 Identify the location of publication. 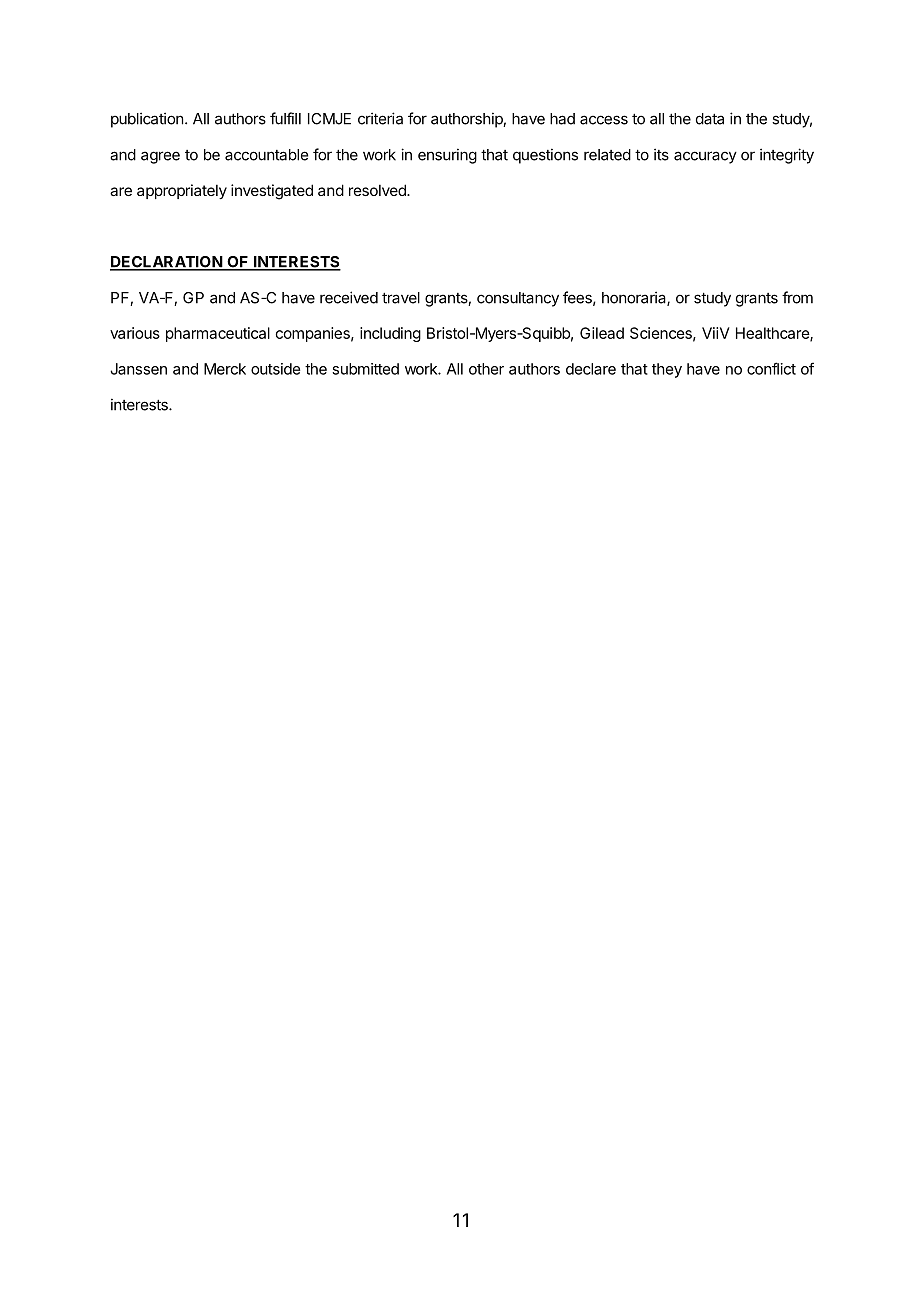
(147, 120).
